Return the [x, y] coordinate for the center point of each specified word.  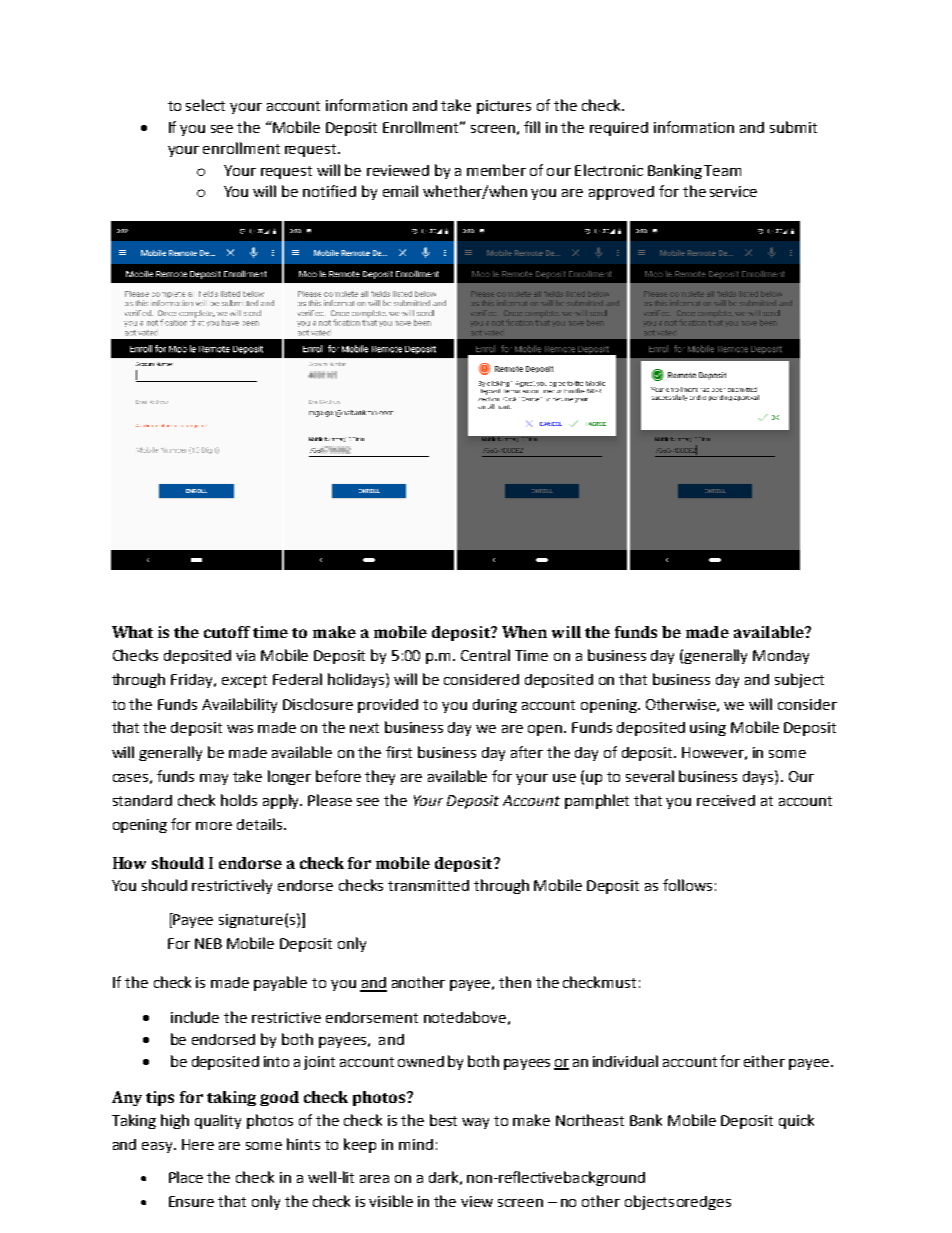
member [496, 170]
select [205, 105]
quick [796, 1121]
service [733, 191]
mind [416, 1144]
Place [186, 1177]
